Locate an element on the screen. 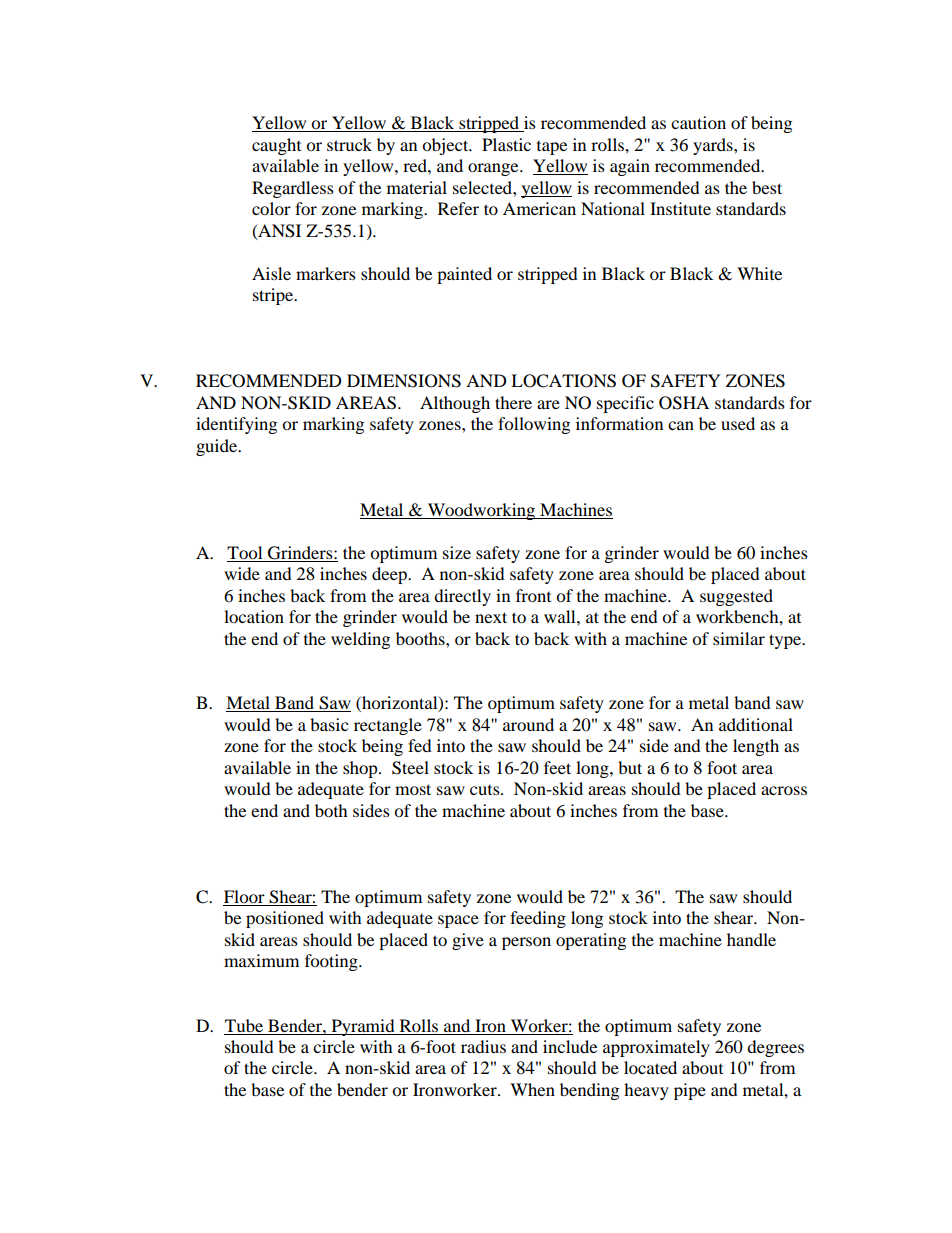 This screenshot has width=952, height=1233. OSHA is located at coordinates (684, 403).
